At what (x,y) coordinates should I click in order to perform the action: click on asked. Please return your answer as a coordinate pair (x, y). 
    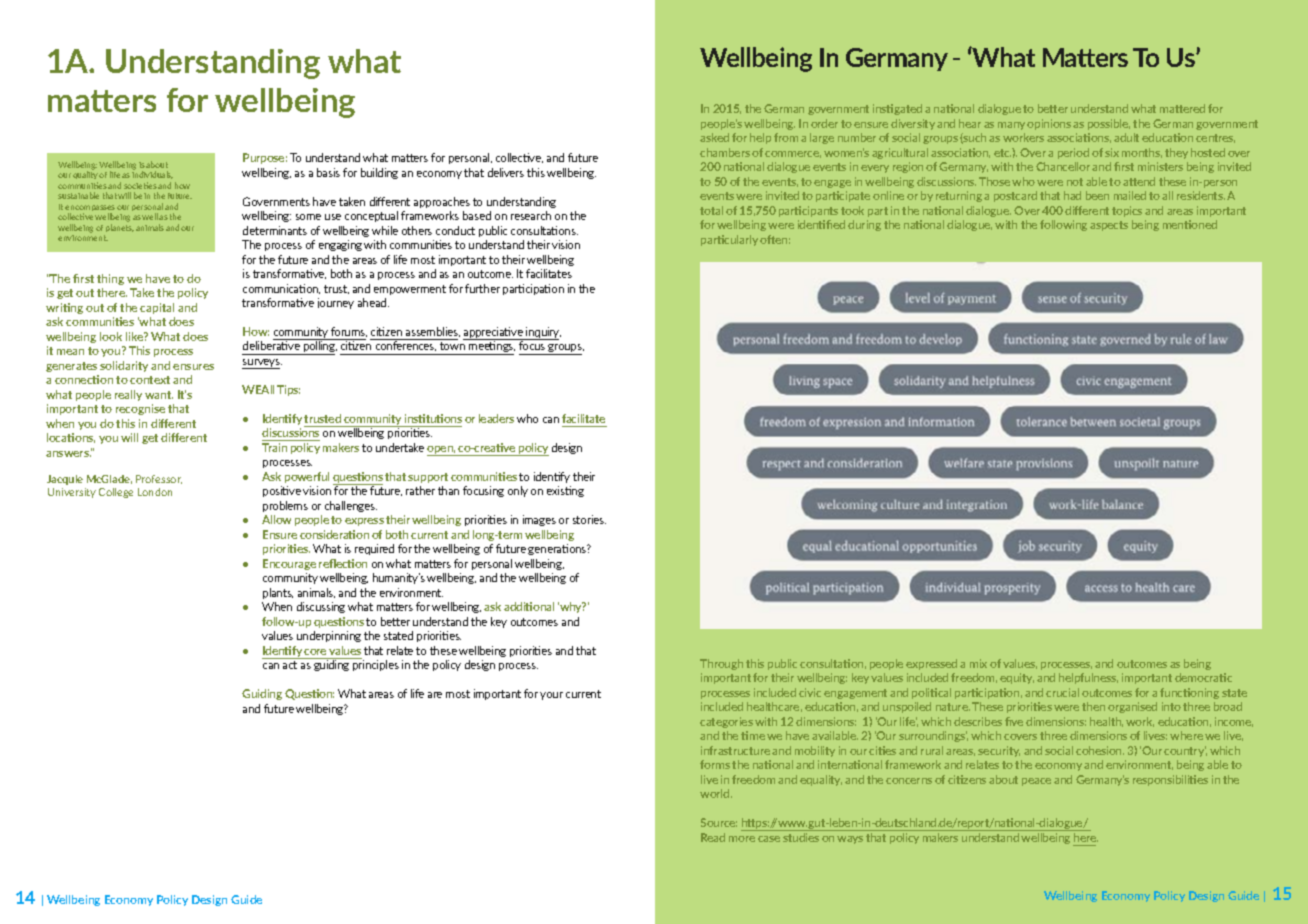
    Looking at the image, I should click on (714, 137).
